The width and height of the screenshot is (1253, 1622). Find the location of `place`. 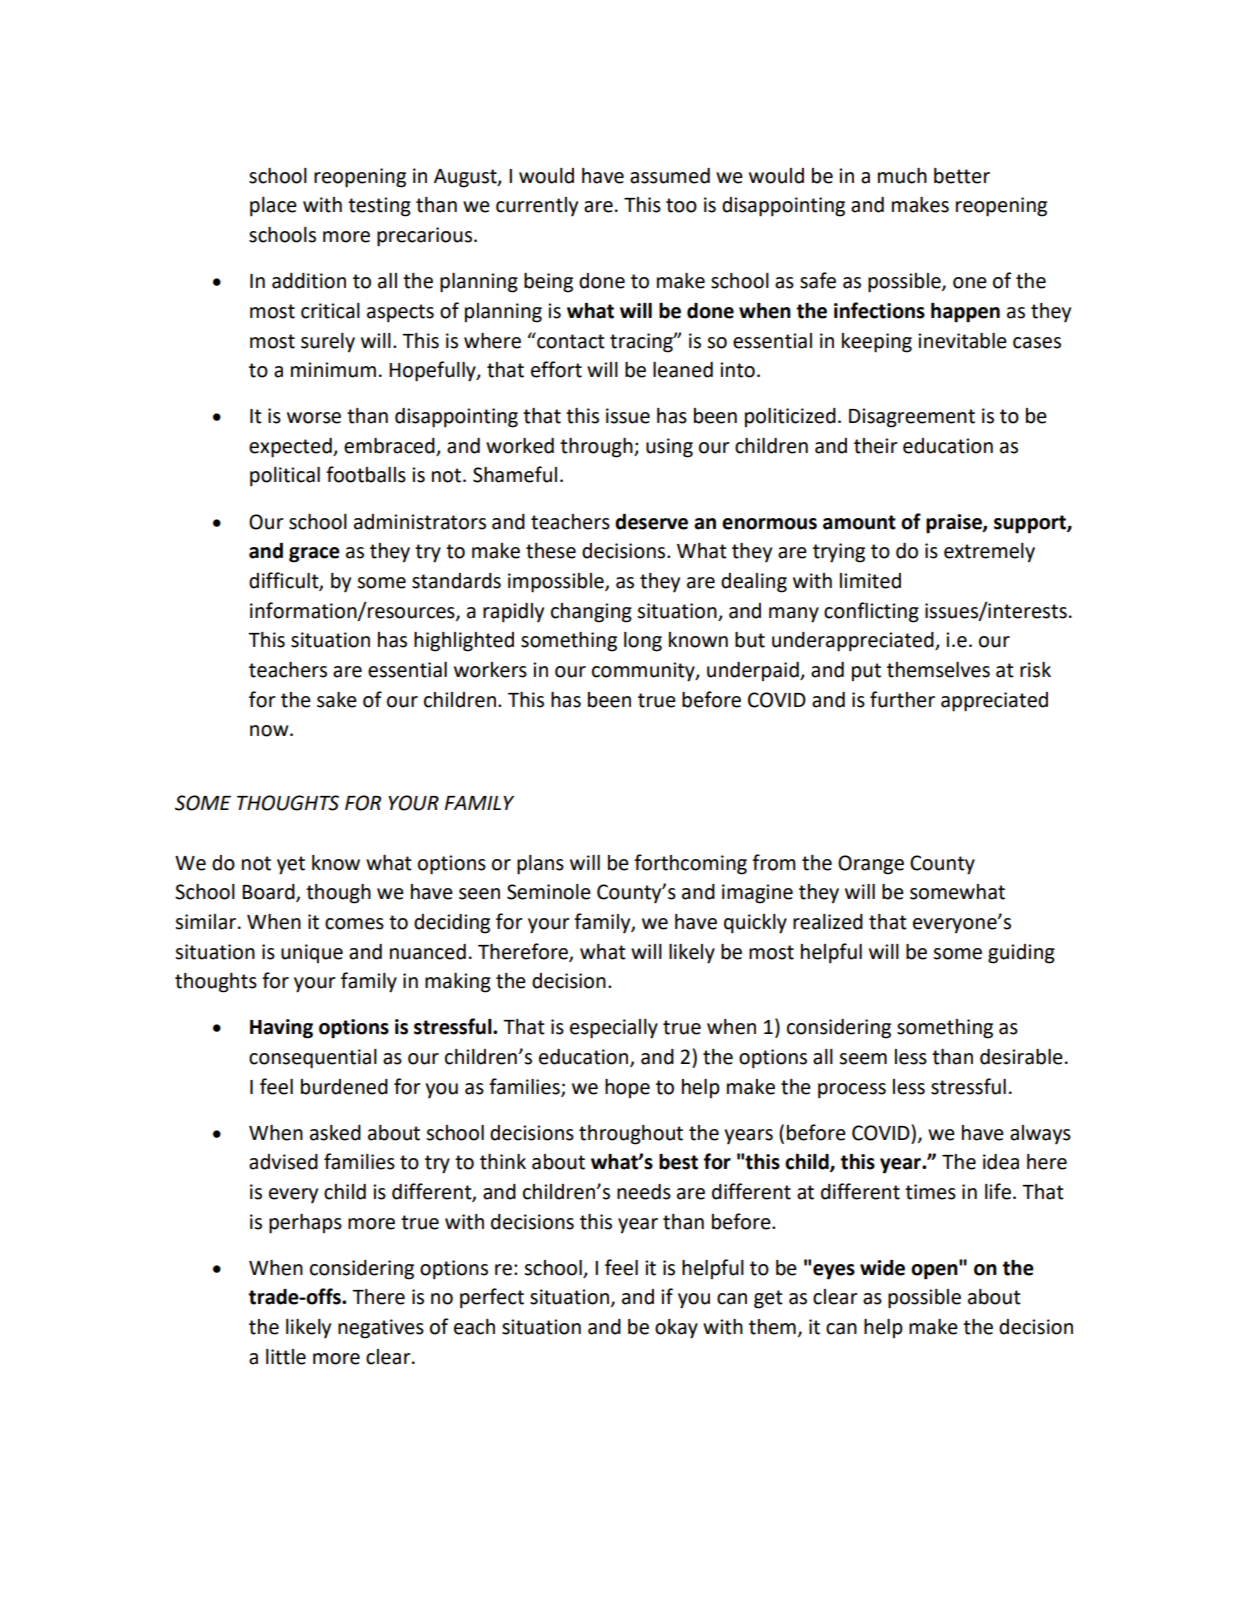

place is located at coordinates (273, 207).
